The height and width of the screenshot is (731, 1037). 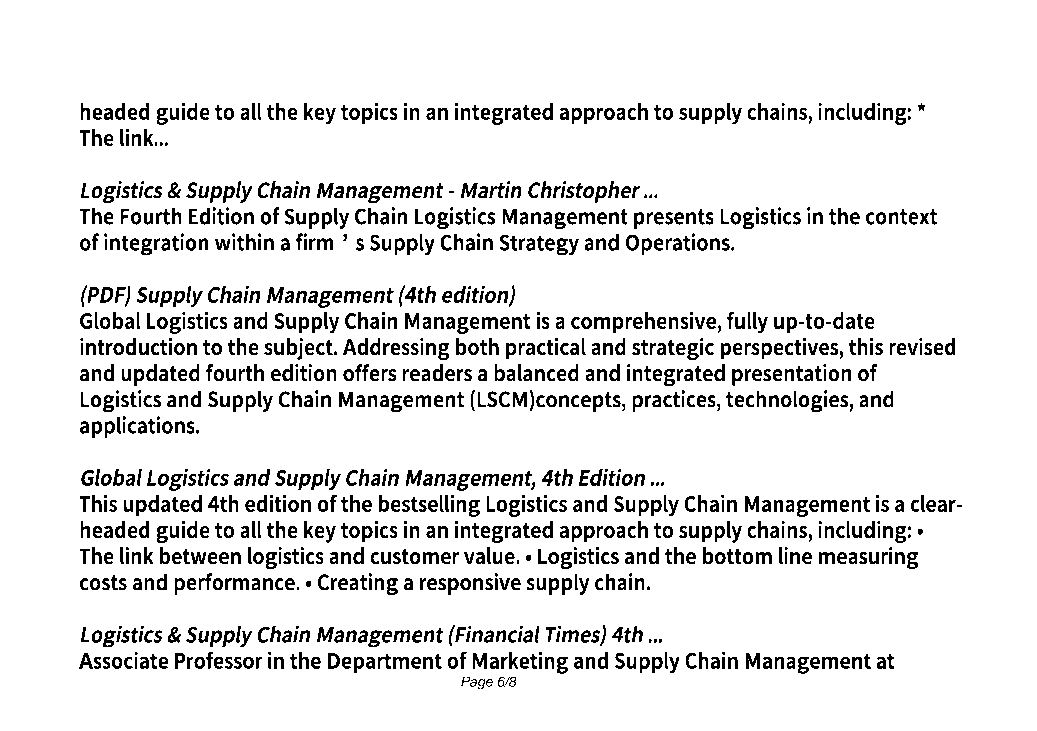 I want to click on Peter, so click(x=387, y=77).
